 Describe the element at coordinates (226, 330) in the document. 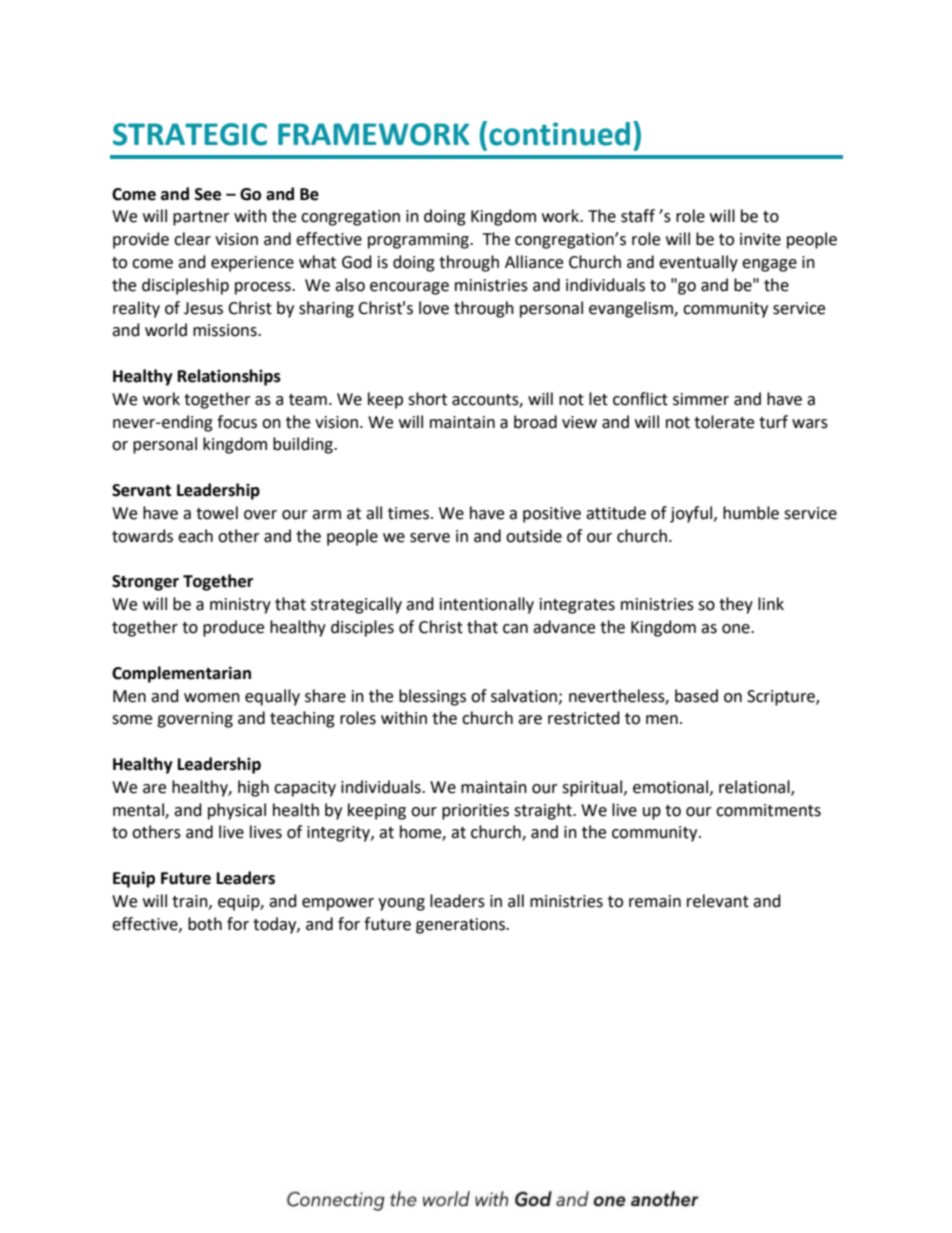

I see `missions` at that location.
